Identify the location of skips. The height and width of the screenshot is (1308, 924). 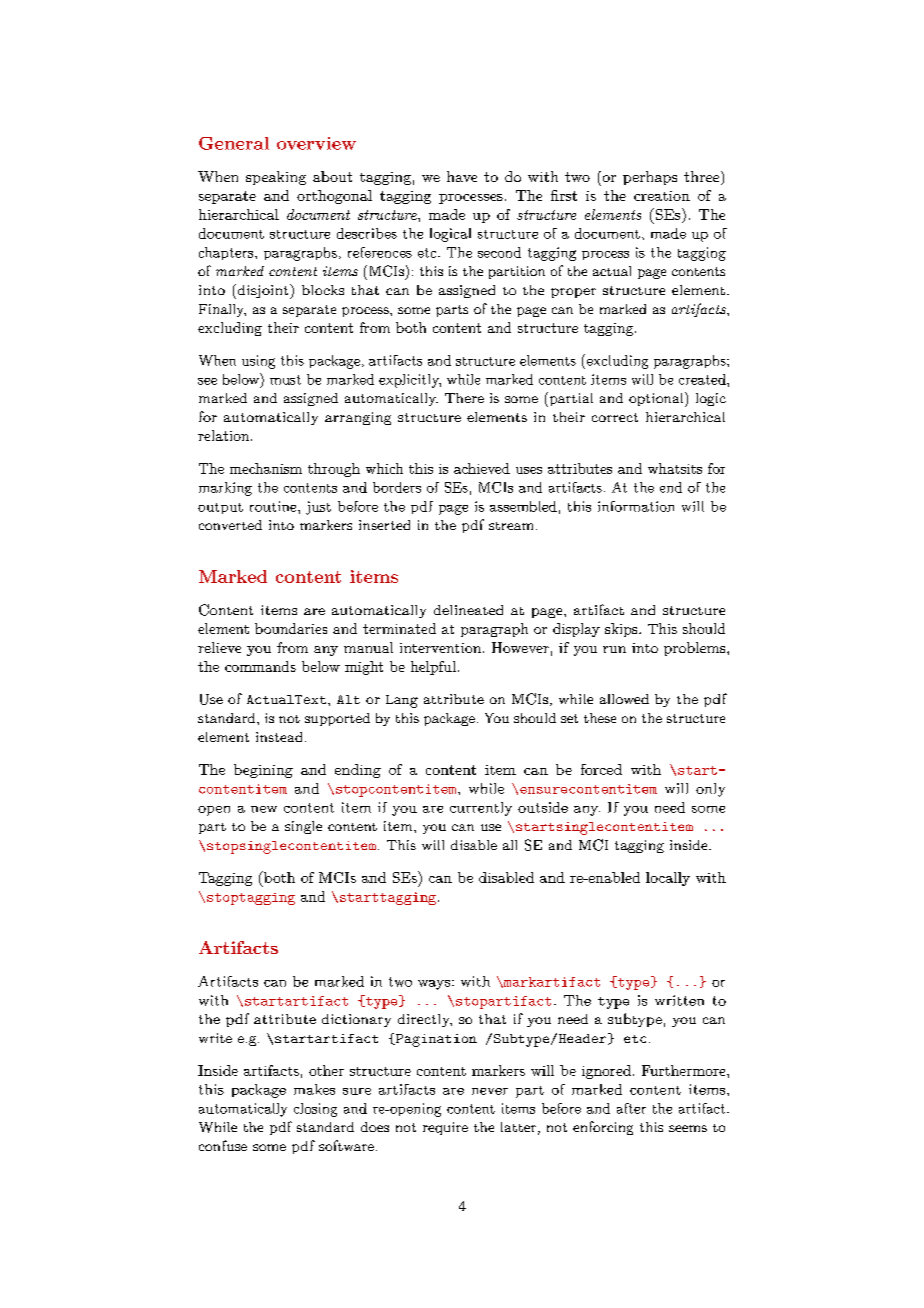
(622, 630).
